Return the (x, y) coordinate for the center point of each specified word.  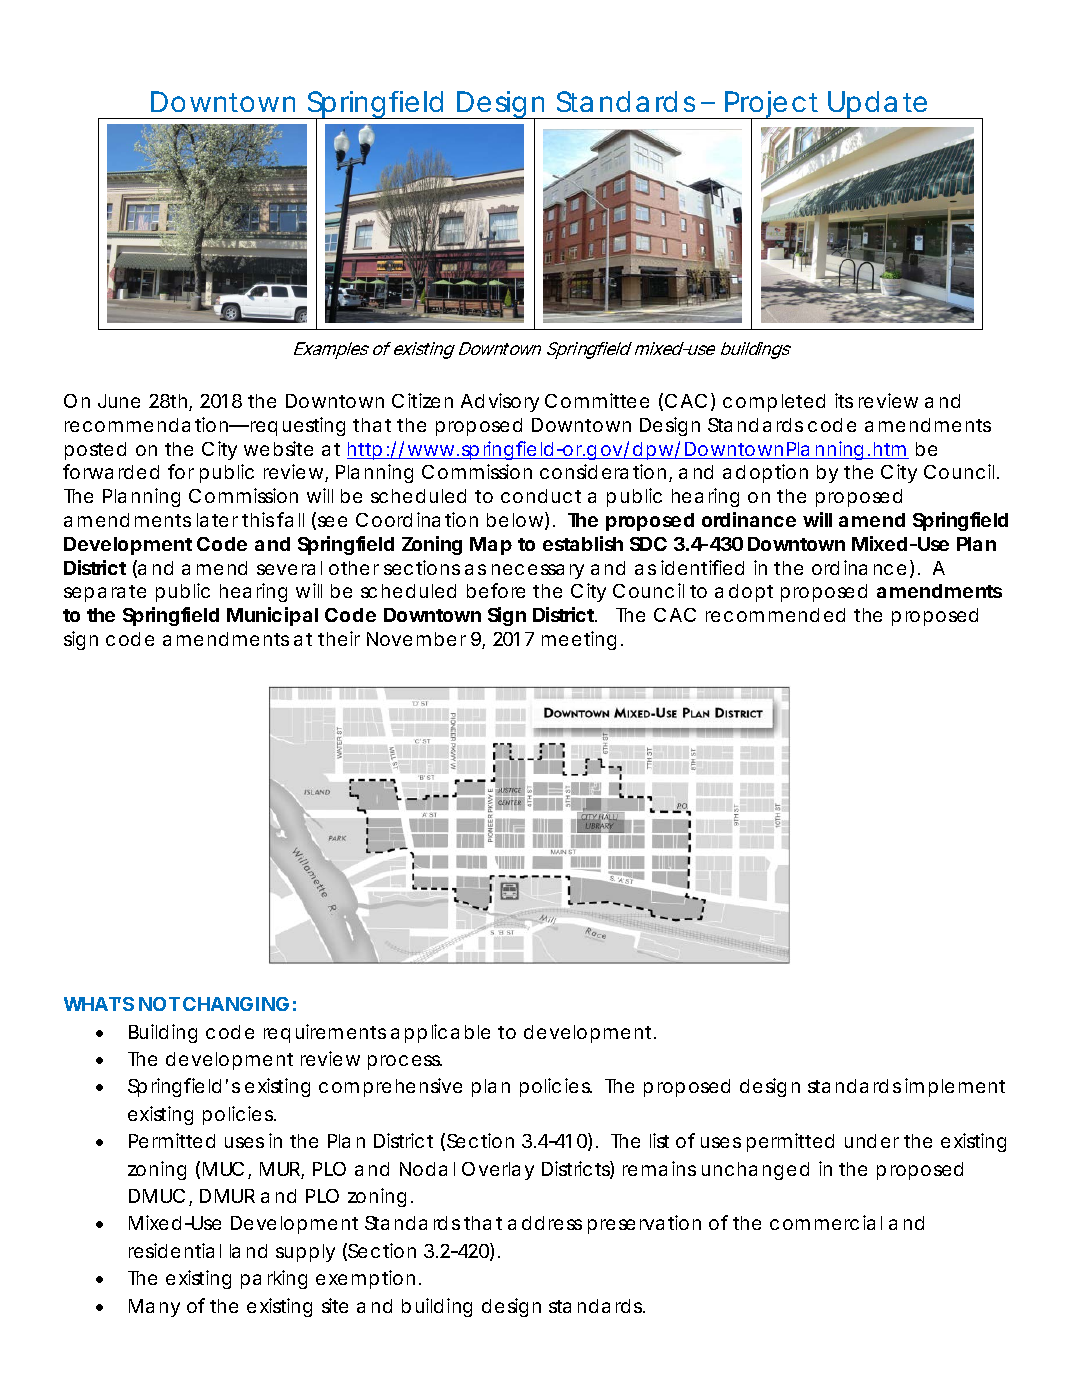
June (119, 401)
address (545, 1223)
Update (877, 105)
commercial (826, 1222)
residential (175, 1250)
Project (772, 106)
